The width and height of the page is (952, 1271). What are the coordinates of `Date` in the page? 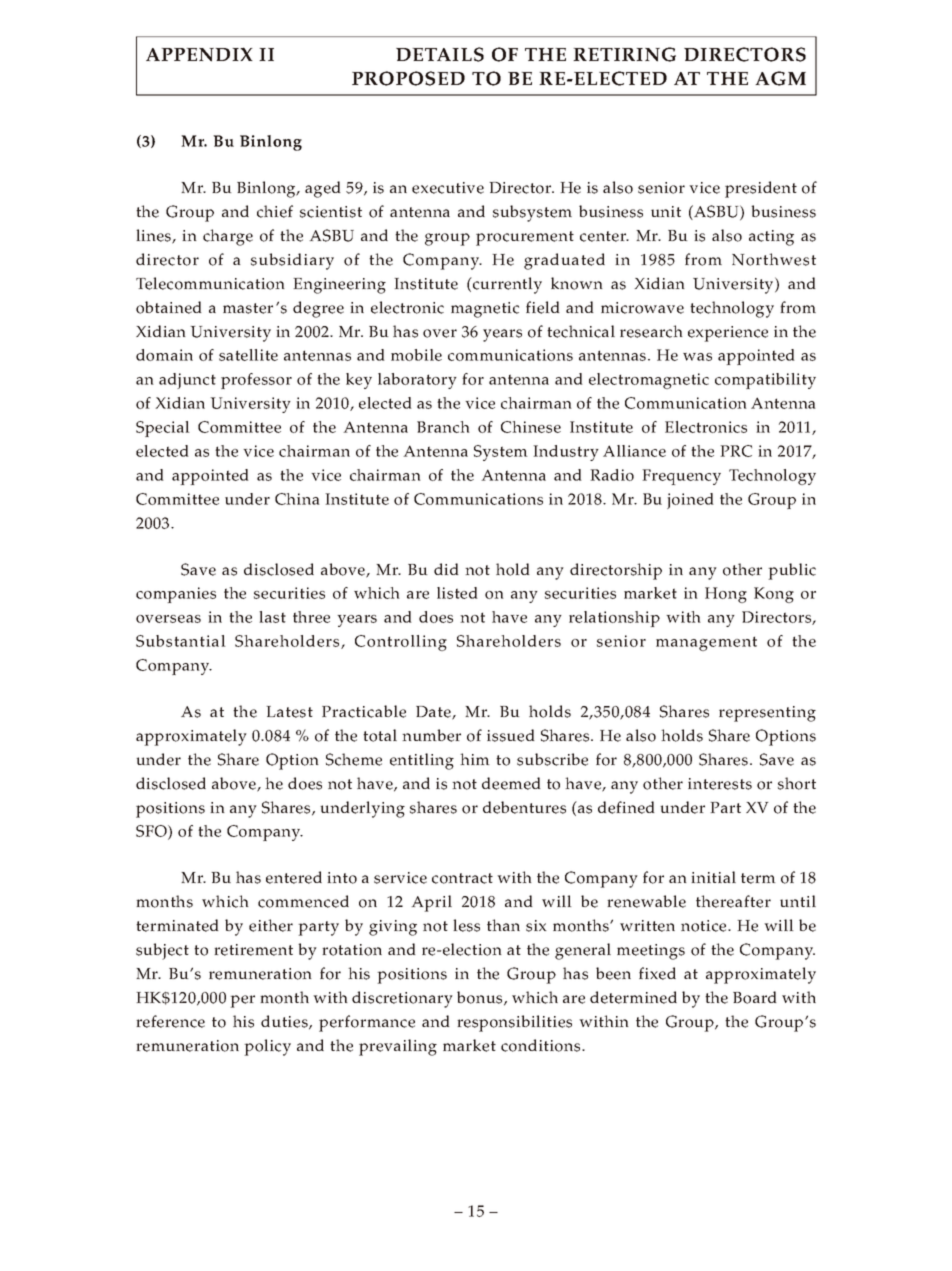 It's located at (434, 713).
